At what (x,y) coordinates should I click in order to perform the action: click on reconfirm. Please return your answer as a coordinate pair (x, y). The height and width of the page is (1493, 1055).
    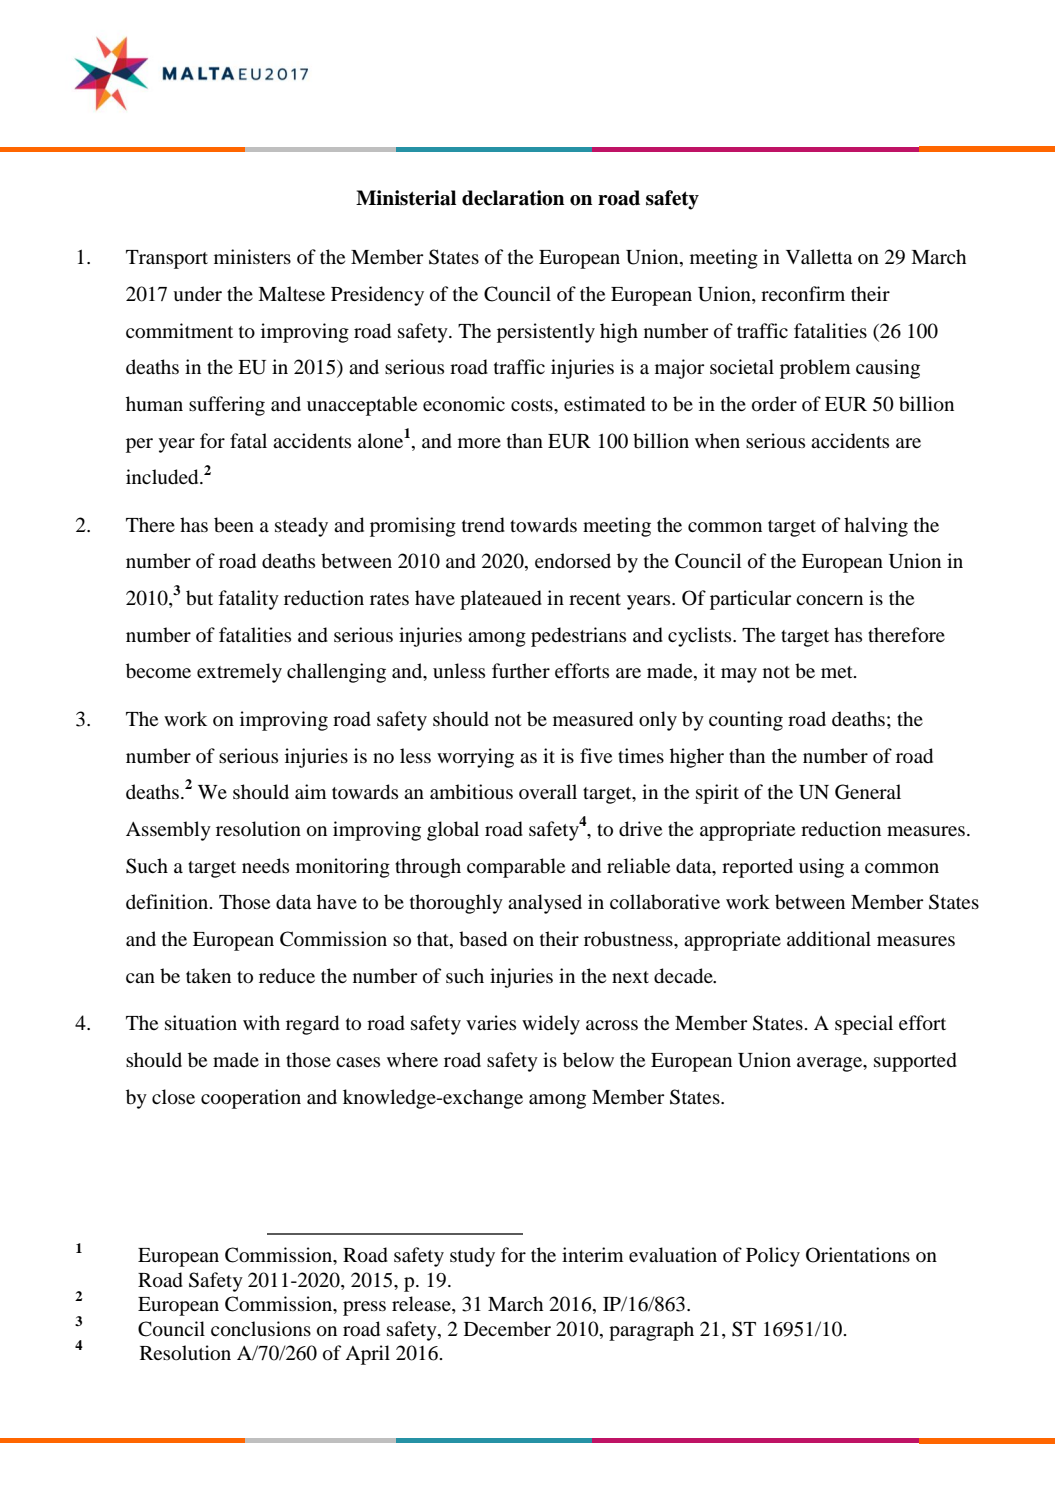
    Looking at the image, I should click on (803, 294).
